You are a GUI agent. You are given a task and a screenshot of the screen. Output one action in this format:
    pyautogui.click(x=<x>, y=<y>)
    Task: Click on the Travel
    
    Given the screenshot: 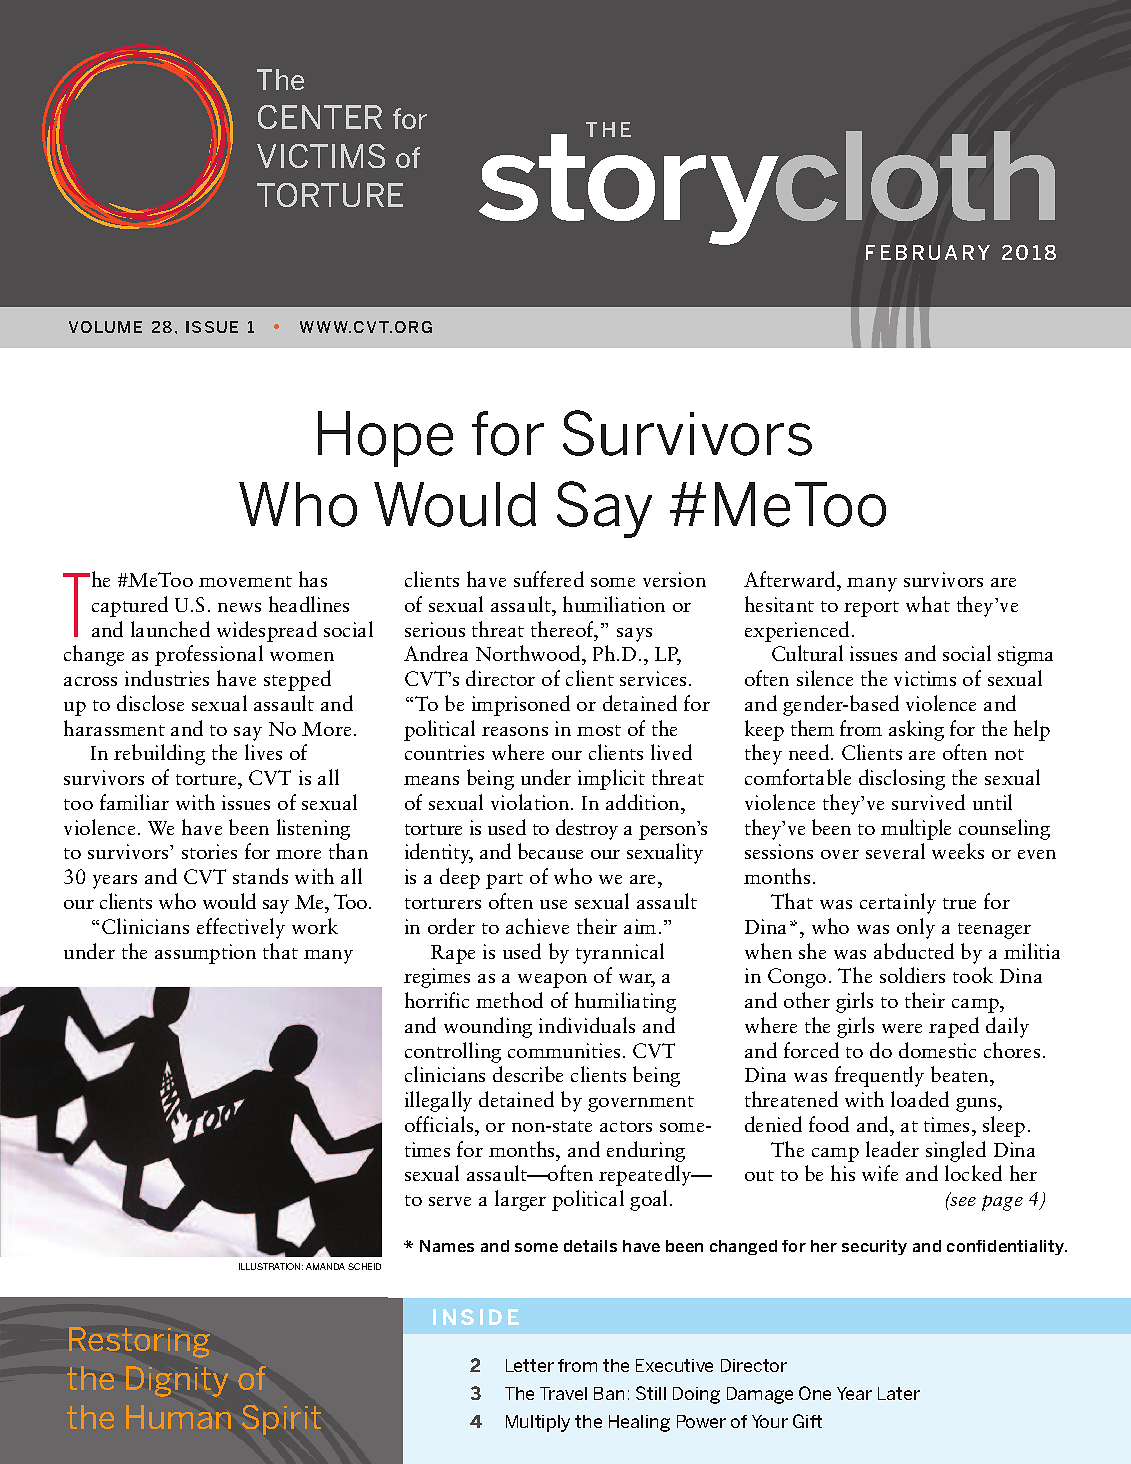 What is the action you would take?
    pyautogui.click(x=563, y=1393)
